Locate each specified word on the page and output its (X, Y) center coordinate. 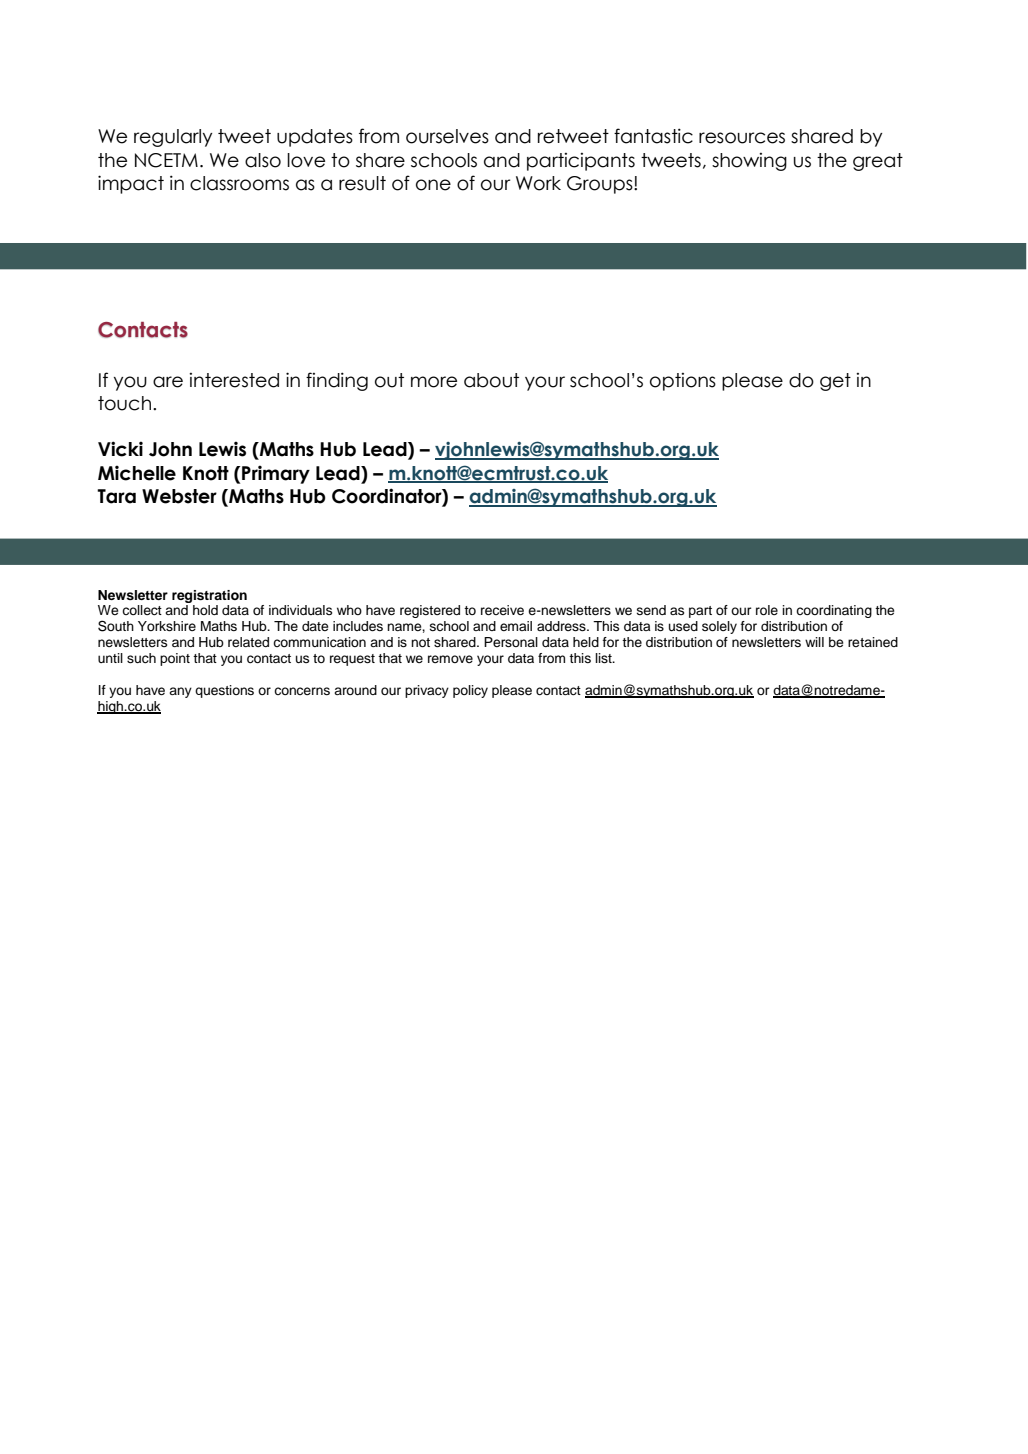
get (835, 382)
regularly (173, 138)
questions (224, 691)
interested (234, 380)
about (491, 380)
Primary (276, 474)
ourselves (447, 136)
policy (470, 691)
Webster (179, 496)
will (814, 642)
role (767, 610)
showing (749, 162)
